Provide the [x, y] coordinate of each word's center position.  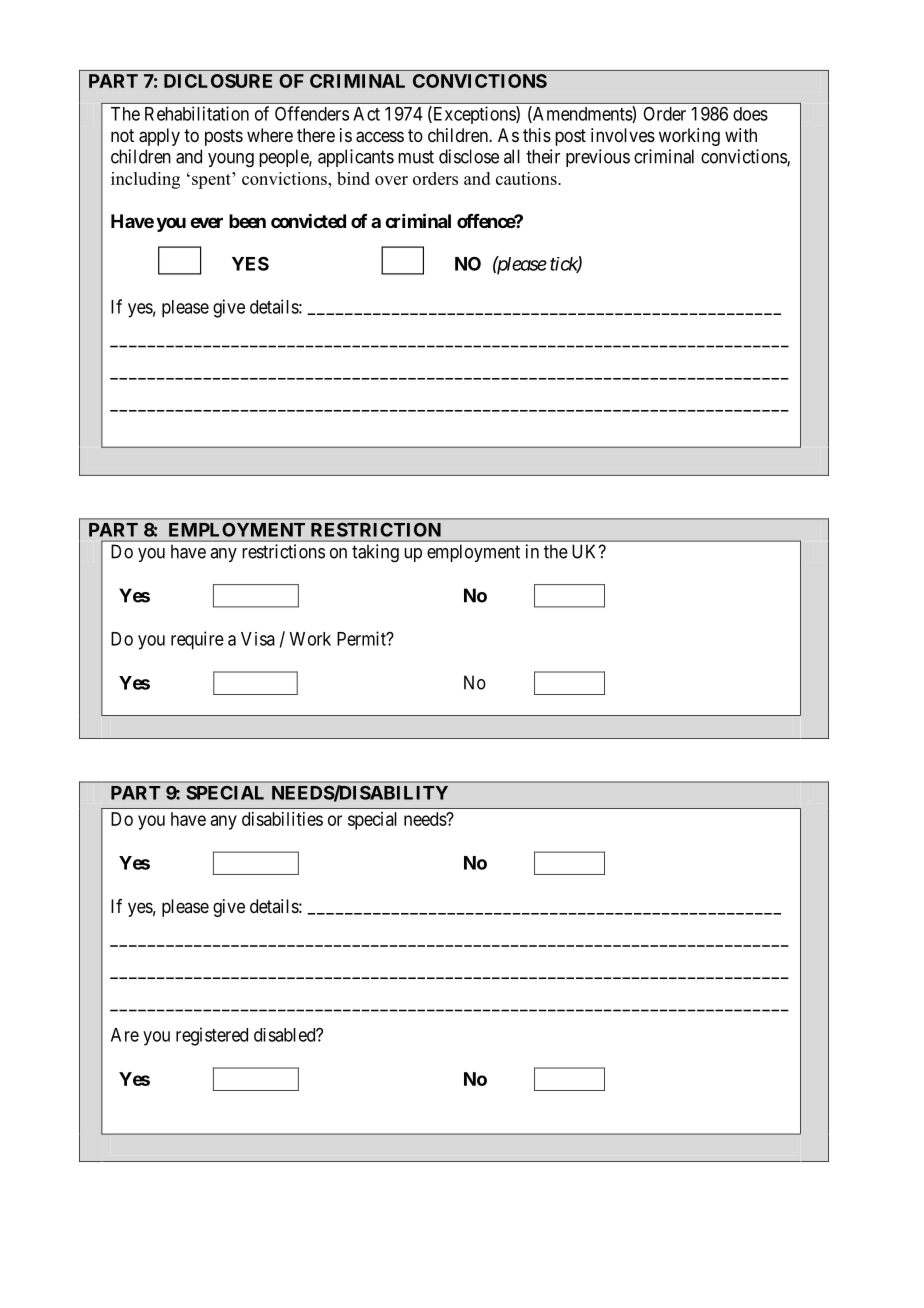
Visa [258, 639]
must [416, 157]
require [197, 640]
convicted [308, 220]
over [391, 180]
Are [125, 1035]
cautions [527, 178]
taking [375, 553]
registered [212, 1036]
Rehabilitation [197, 113]
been [247, 221]
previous [598, 158]
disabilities [282, 819]
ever [206, 222]
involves [623, 135]
